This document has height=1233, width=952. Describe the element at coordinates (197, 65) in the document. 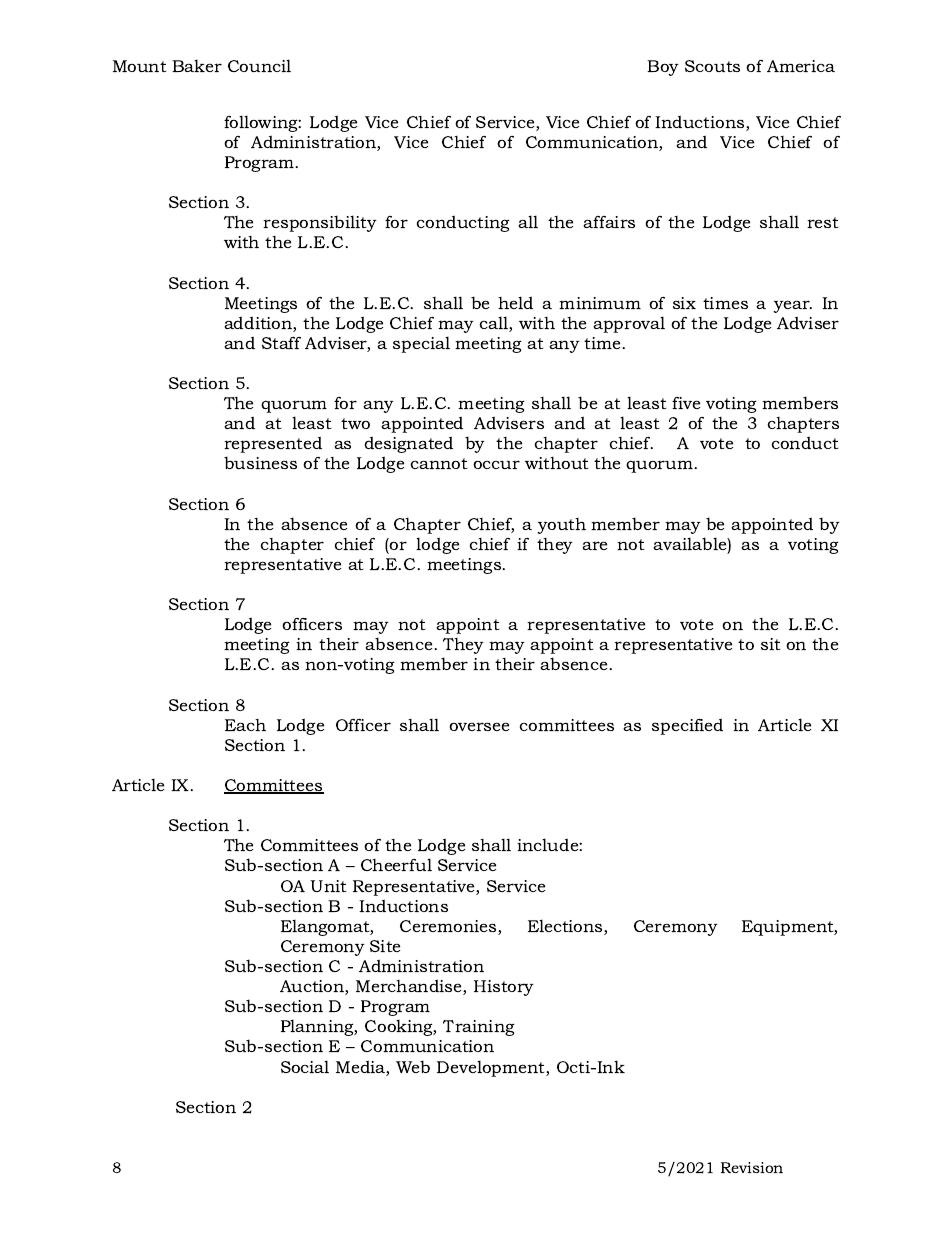

I see `Baker` at that location.
